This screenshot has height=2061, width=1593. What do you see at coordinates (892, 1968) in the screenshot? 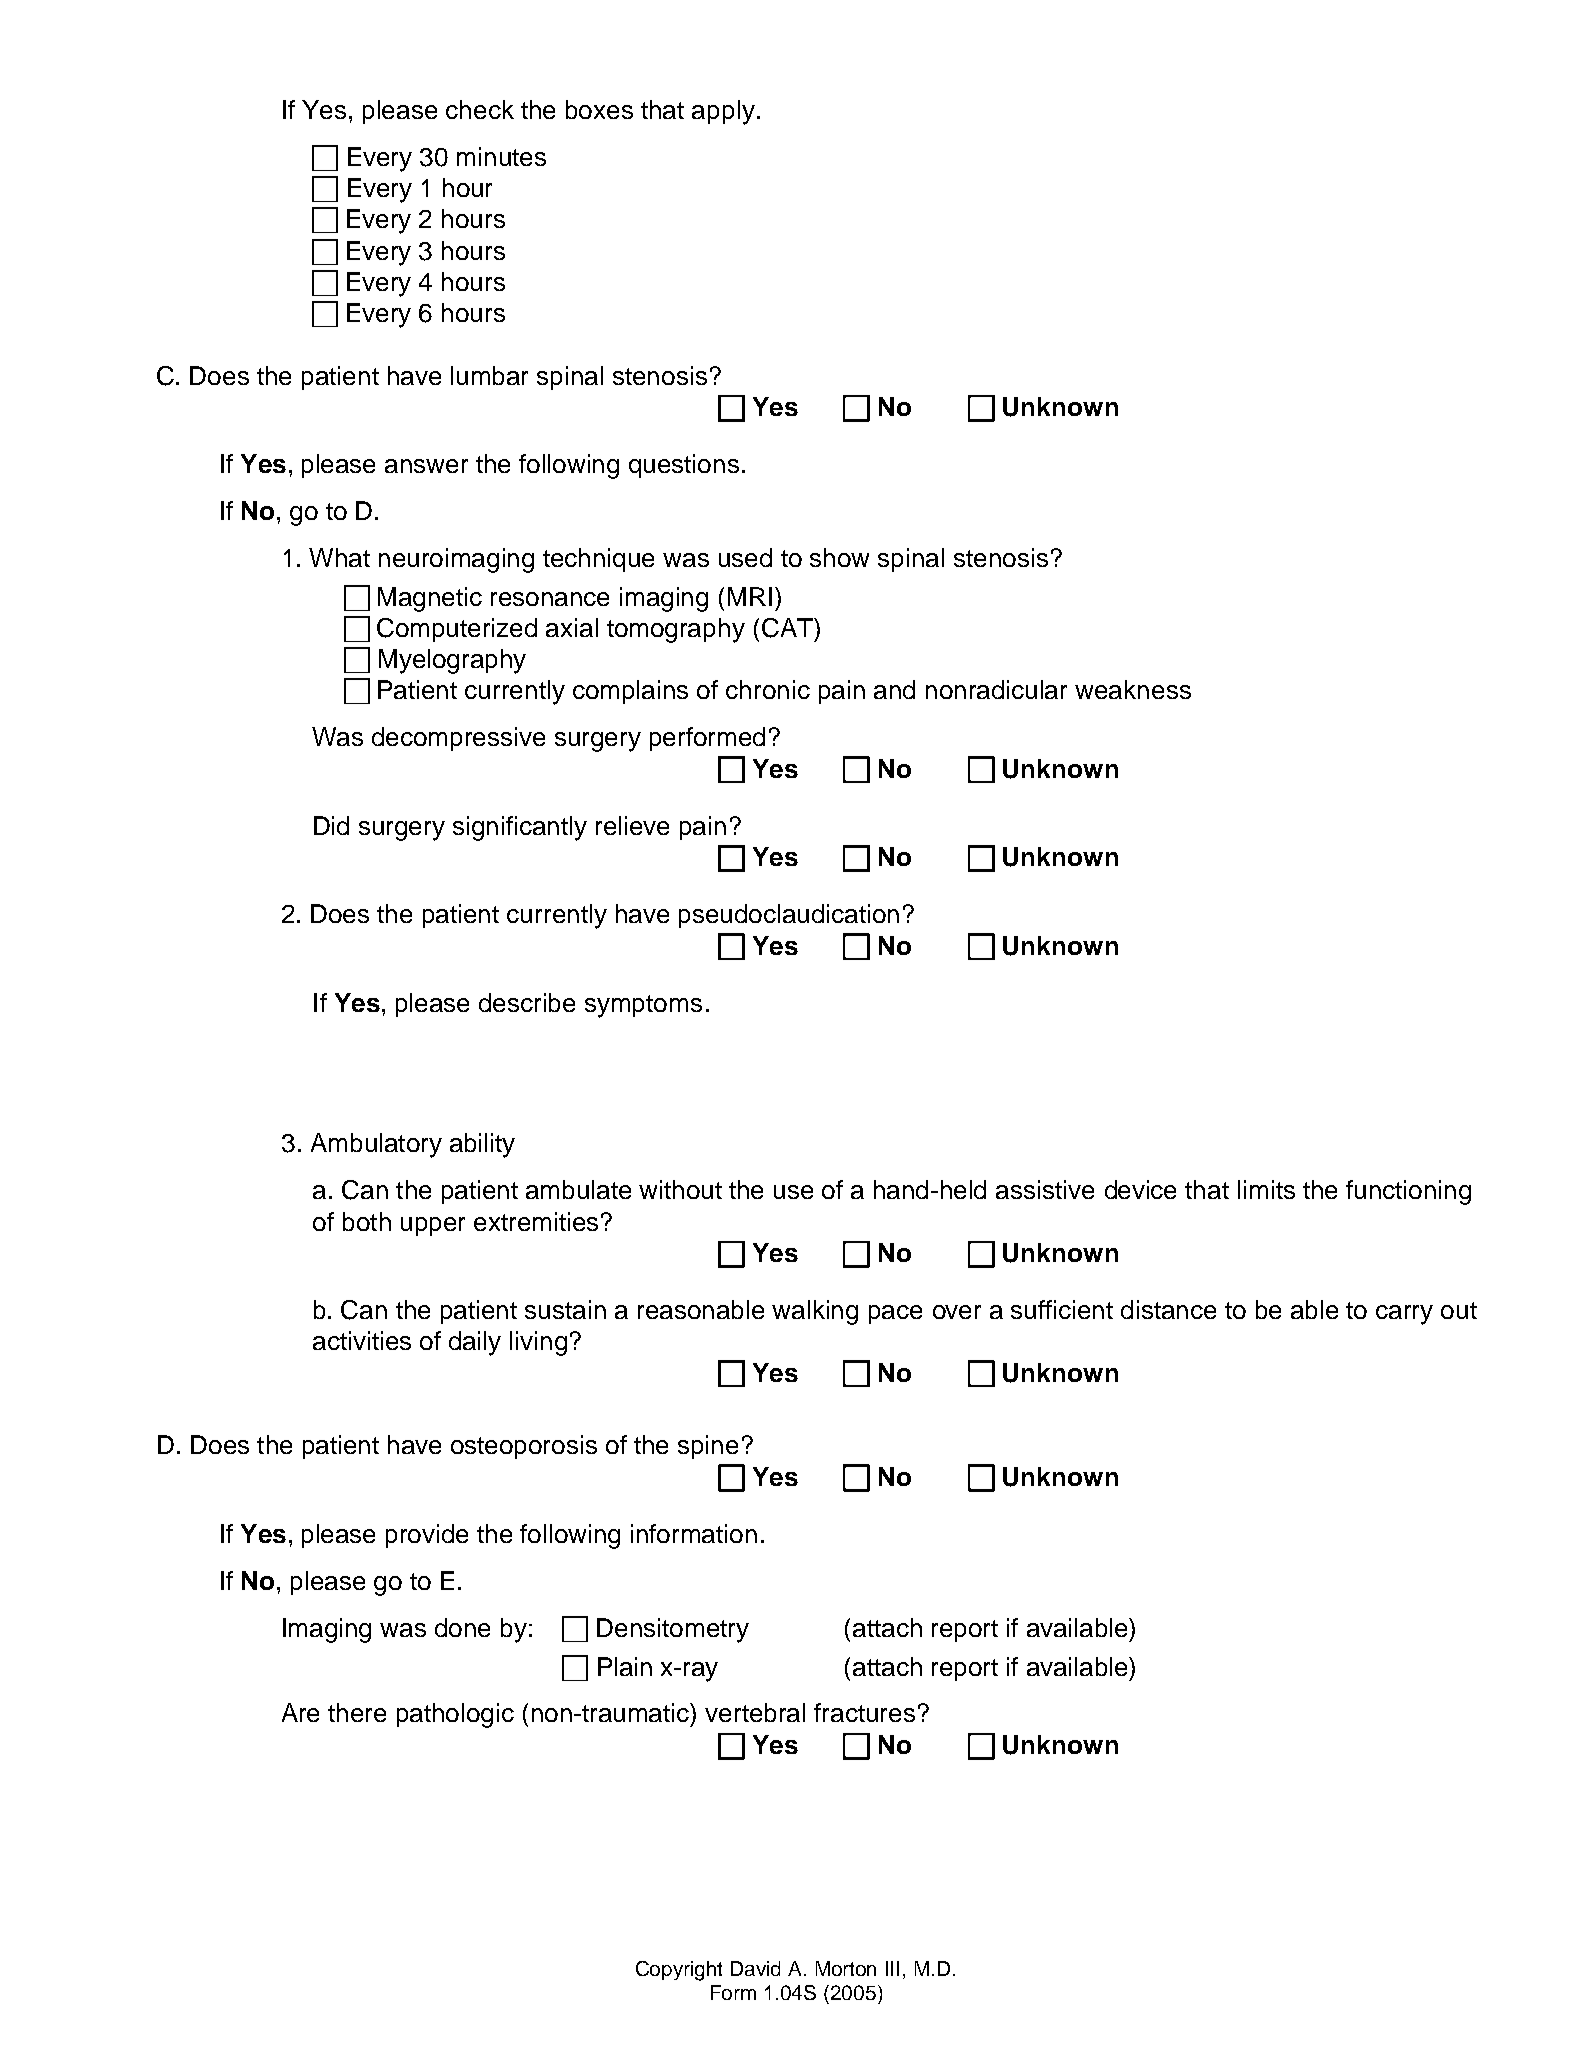
I see `III` at bounding box center [892, 1968].
